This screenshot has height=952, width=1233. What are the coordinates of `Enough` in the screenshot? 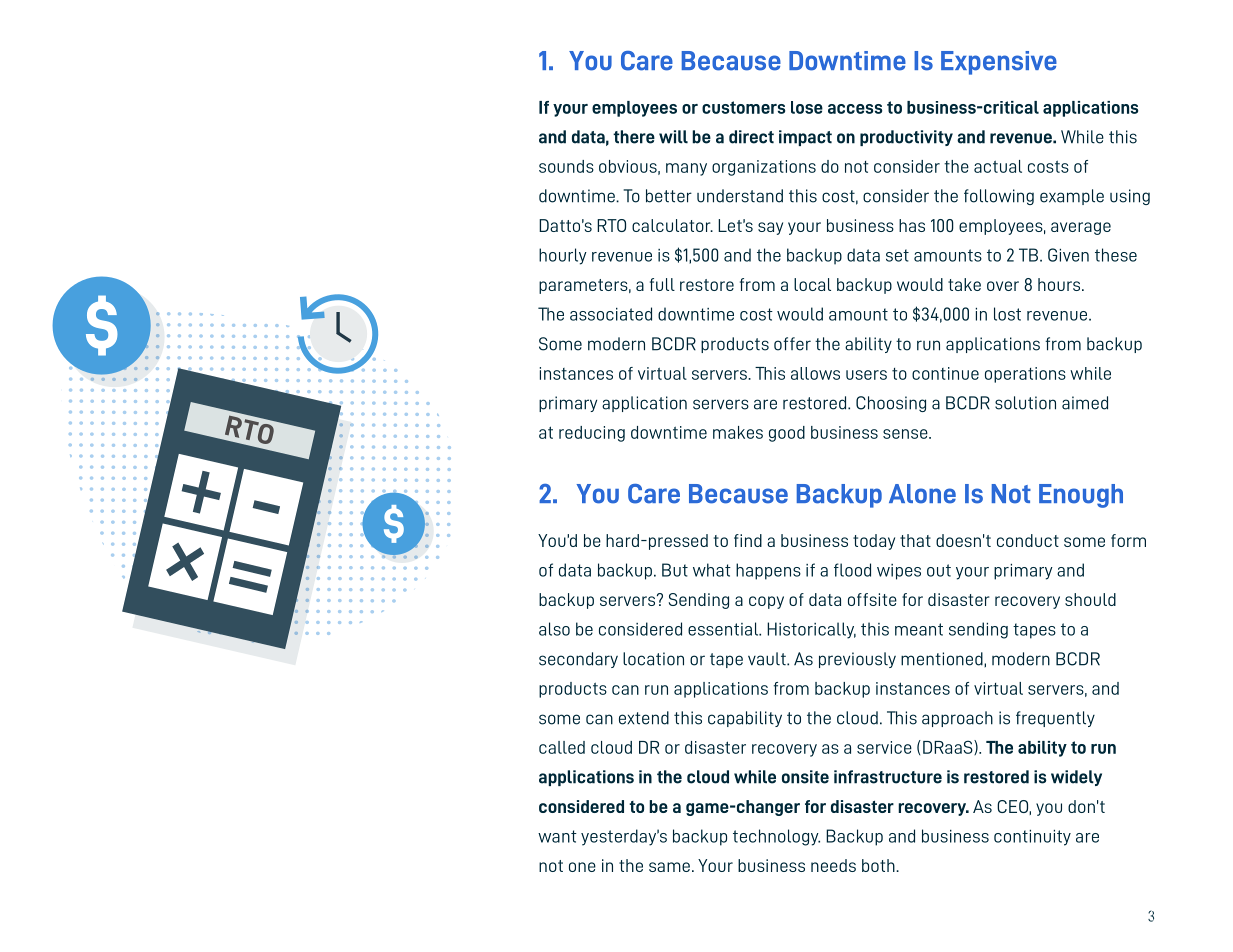 It's located at (1081, 496).
